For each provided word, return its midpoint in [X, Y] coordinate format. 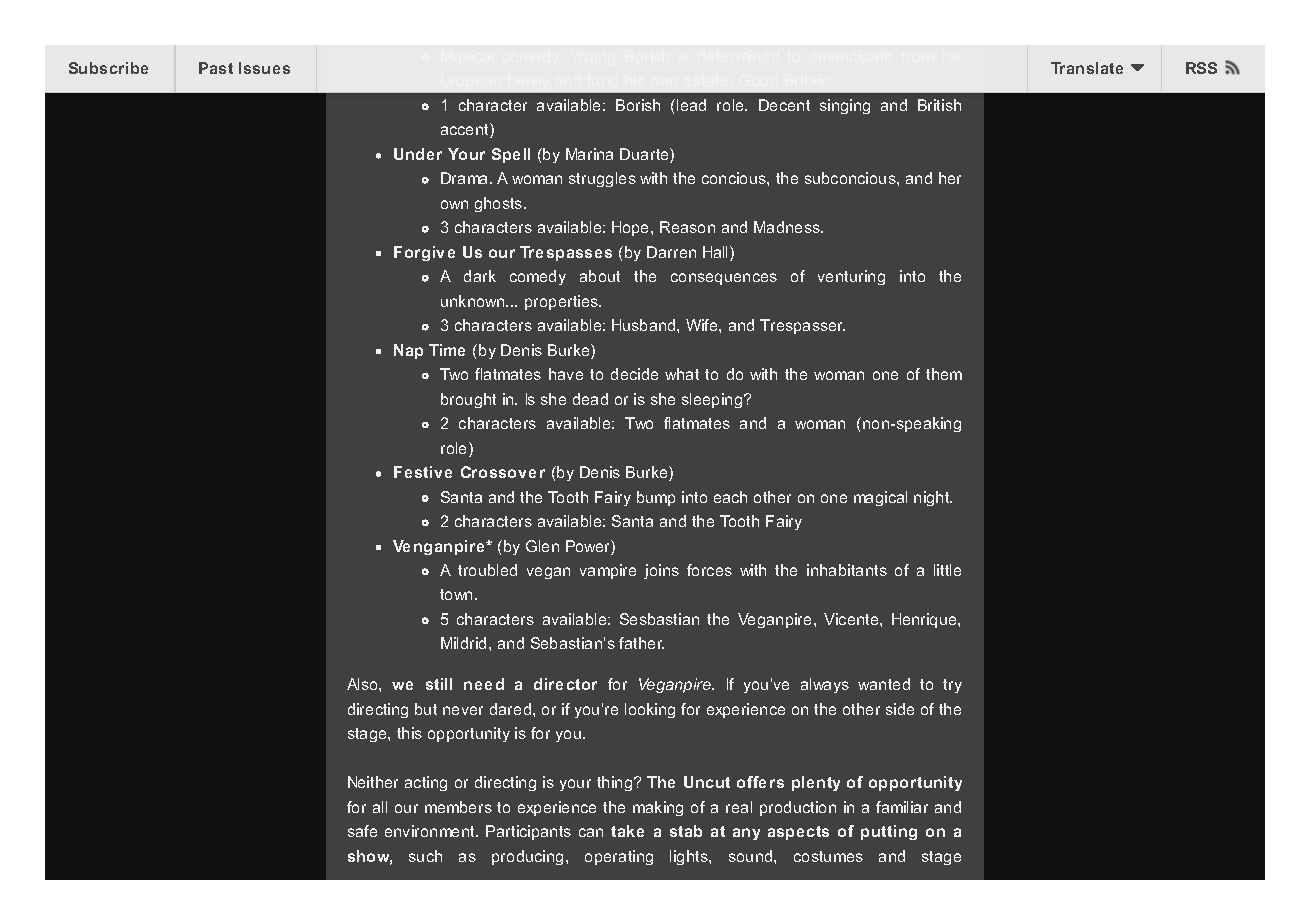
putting [889, 832]
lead [691, 105]
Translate [1087, 68]
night [933, 498]
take [627, 831]
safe [362, 831]
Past [216, 68]
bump [656, 498]
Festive [423, 472]
